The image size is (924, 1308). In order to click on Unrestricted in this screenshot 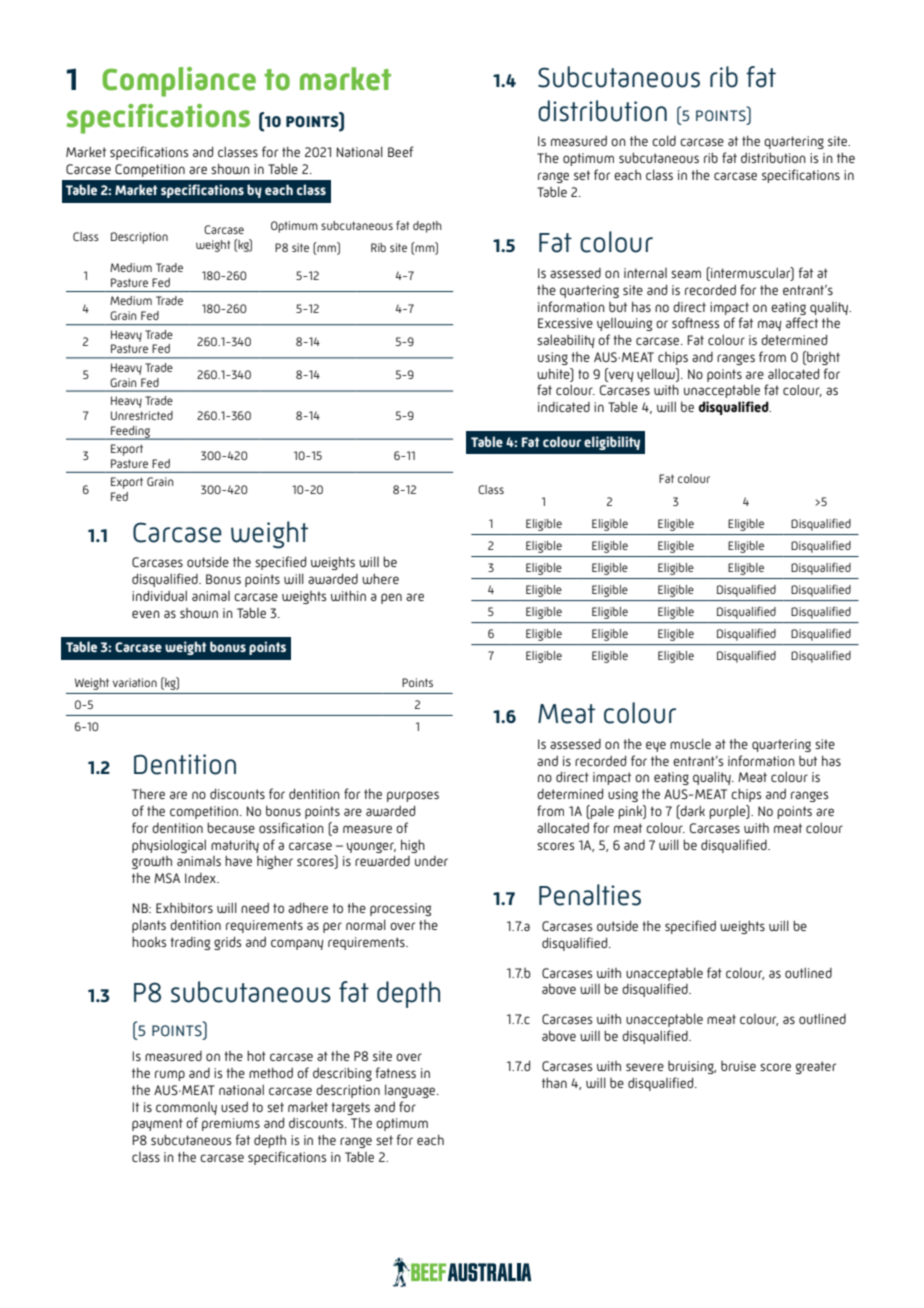, I will do `click(142, 415)`.
